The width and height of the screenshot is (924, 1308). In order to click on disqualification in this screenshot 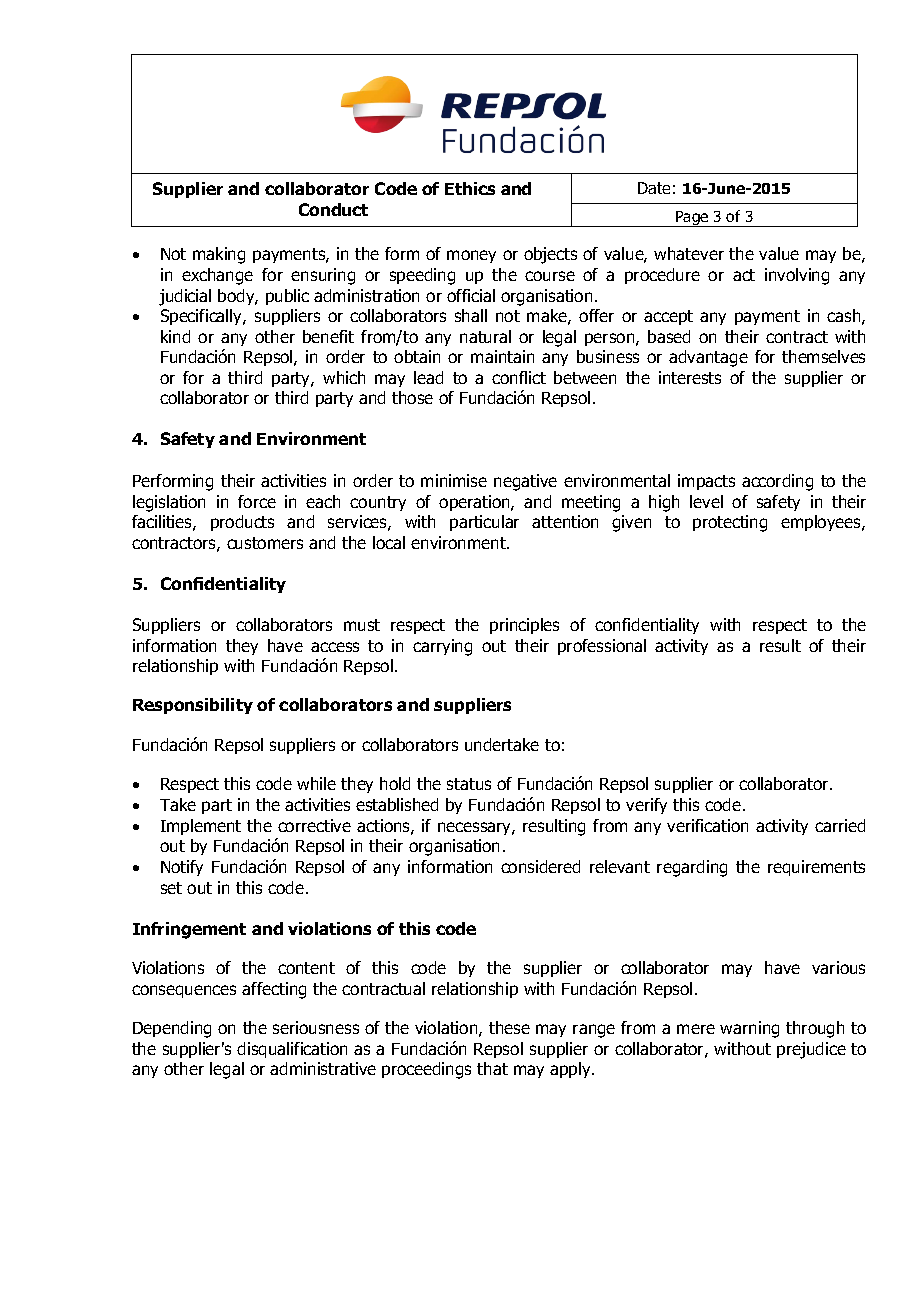, I will do `click(292, 1050)`.
